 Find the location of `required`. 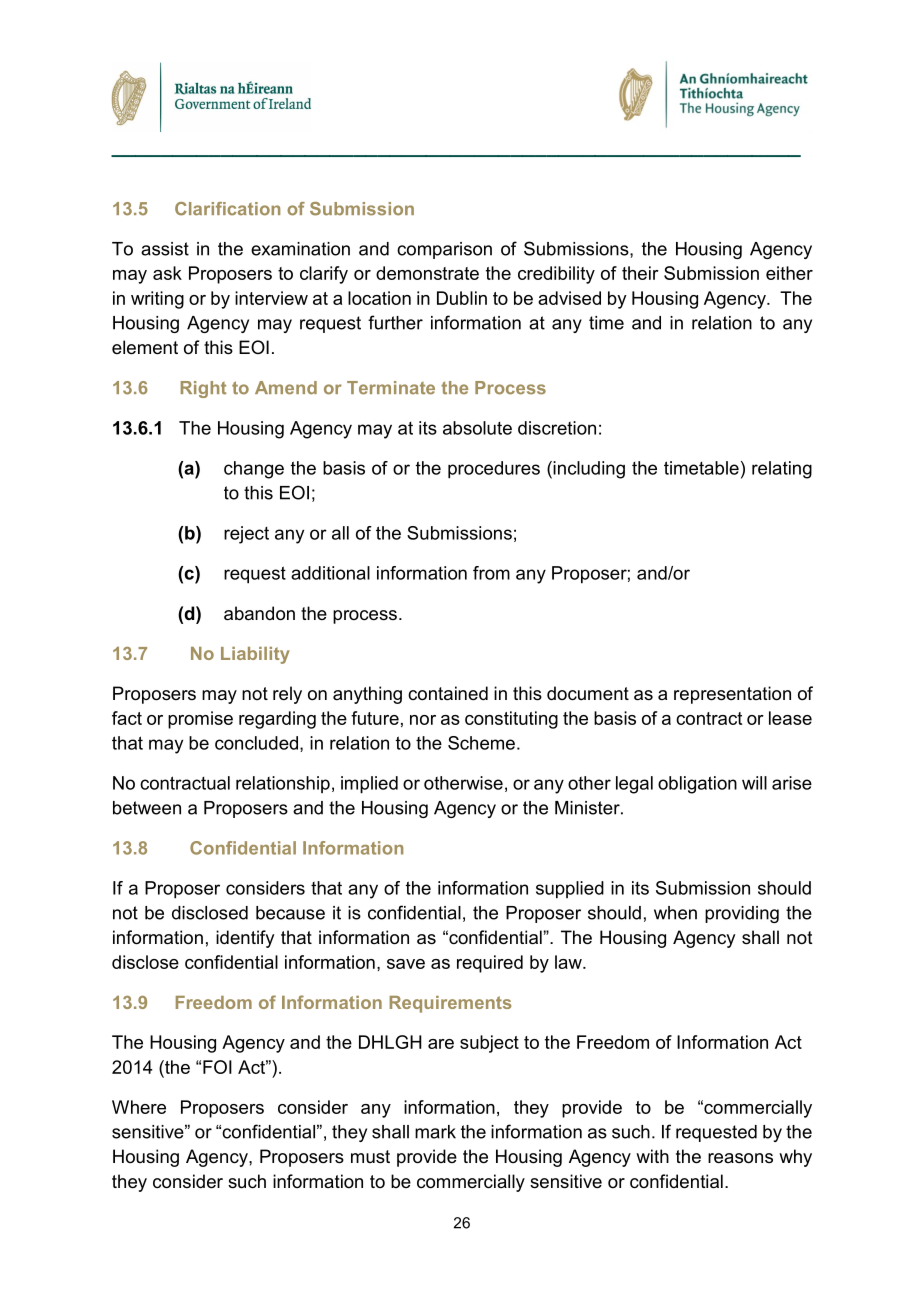

required is located at coordinates (490, 964).
